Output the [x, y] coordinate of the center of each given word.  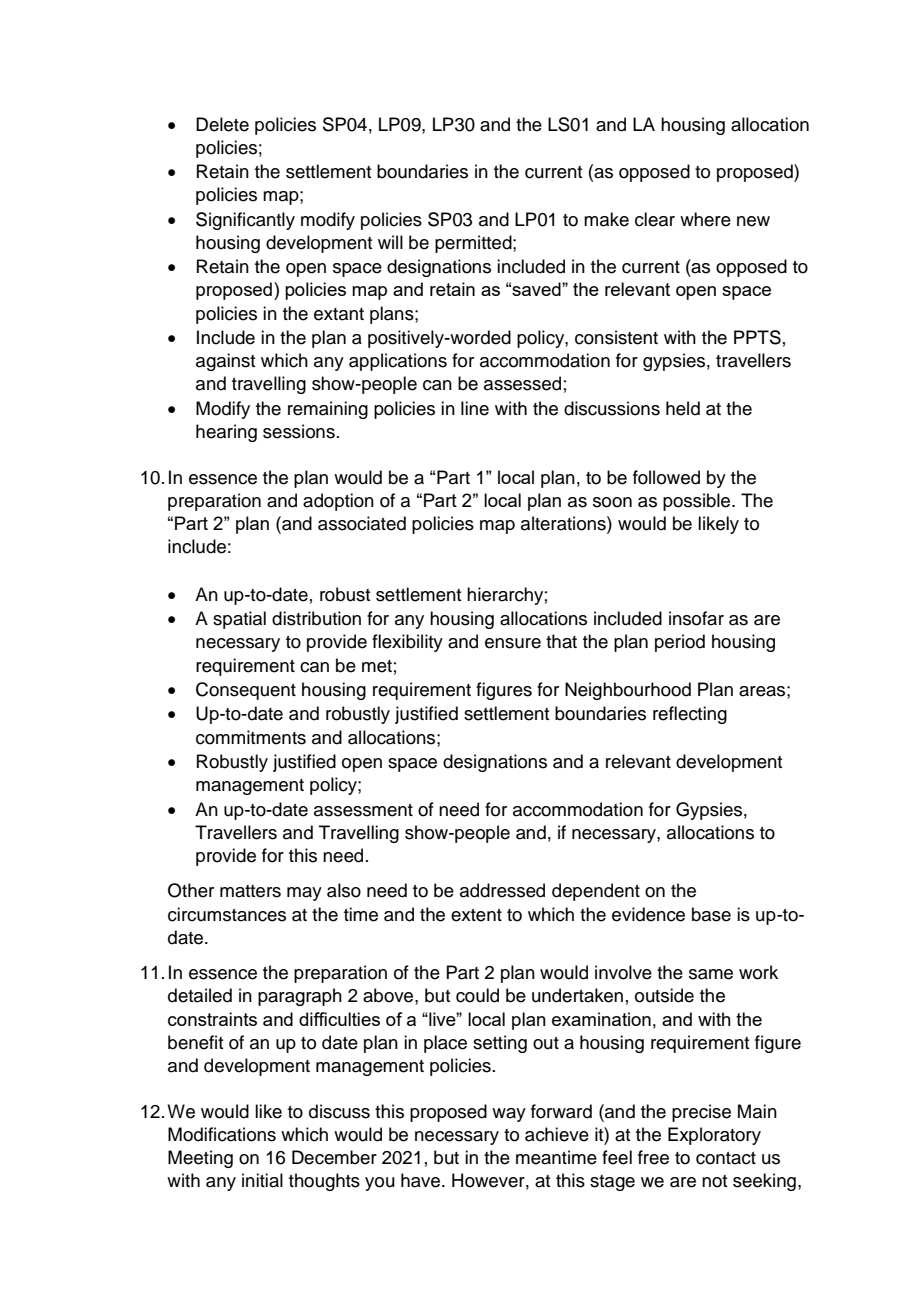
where [705, 219]
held [683, 408]
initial [262, 1180]
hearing [226, 433]
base [711, 914]
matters [250, 891]
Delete [222, 124]
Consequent [246, 691]
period [680, 643]
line [475, 408]
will [390, 242]
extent [476, 915]
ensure [513, 643]
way [509, 1115]
